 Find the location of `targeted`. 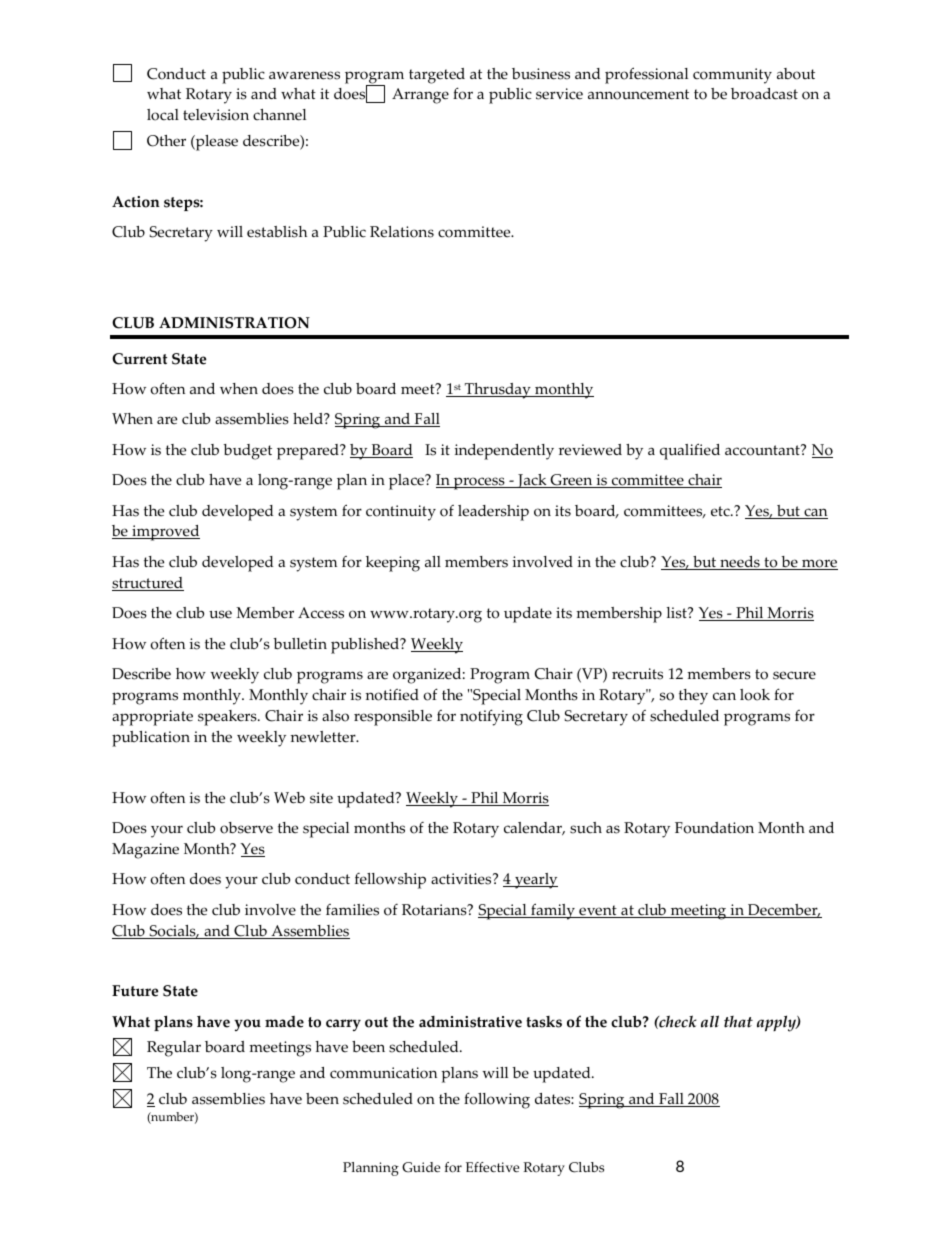

targeted is located at coordinates (437, 76).
